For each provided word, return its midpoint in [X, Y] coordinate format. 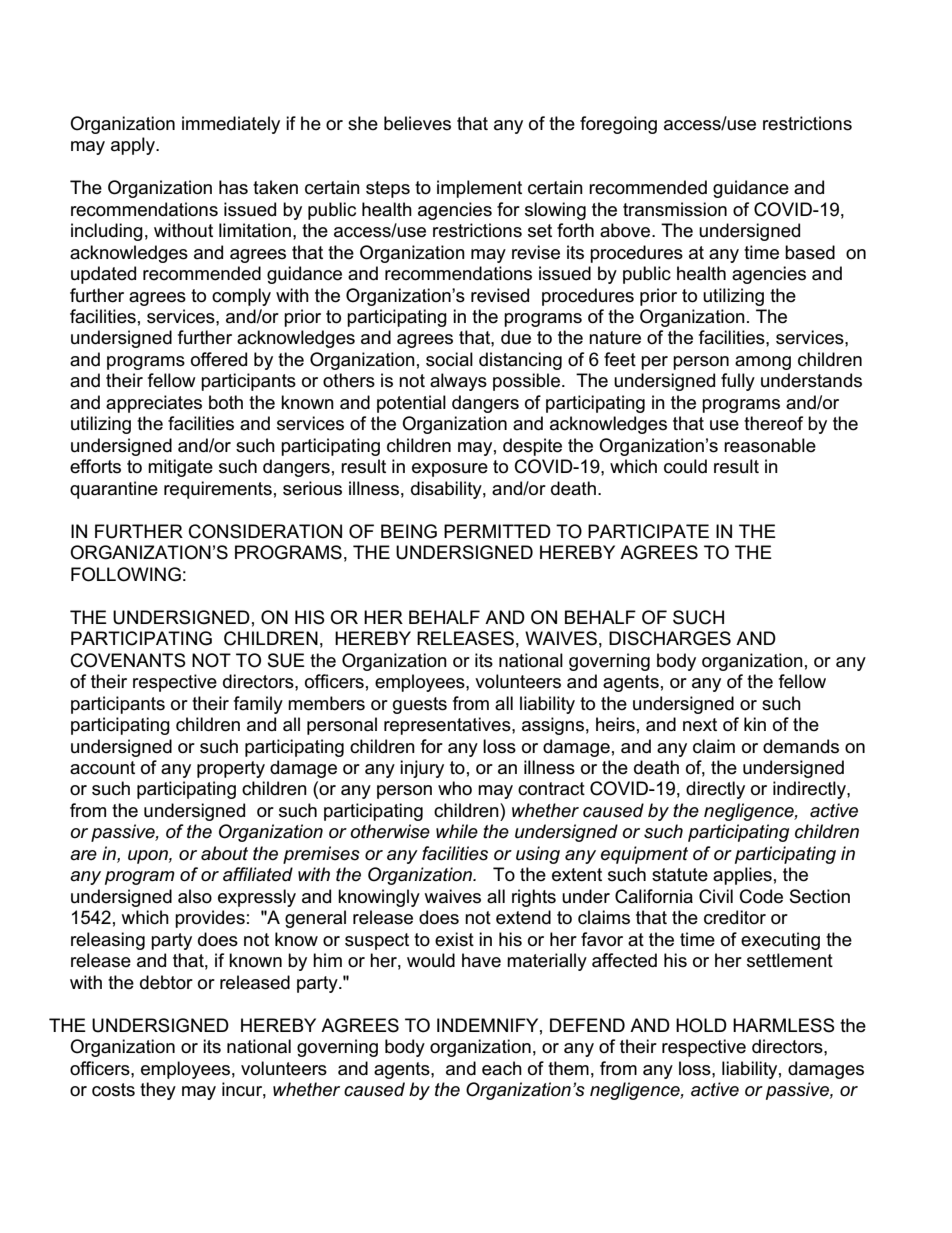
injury [422, 769]
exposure [450, 470]
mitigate [180, 468]
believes [417, 123]
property [231, 769]
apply [134, 146]
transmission [675, 209]
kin [755, 724]
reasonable [770, 445]
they [158, 1091]
